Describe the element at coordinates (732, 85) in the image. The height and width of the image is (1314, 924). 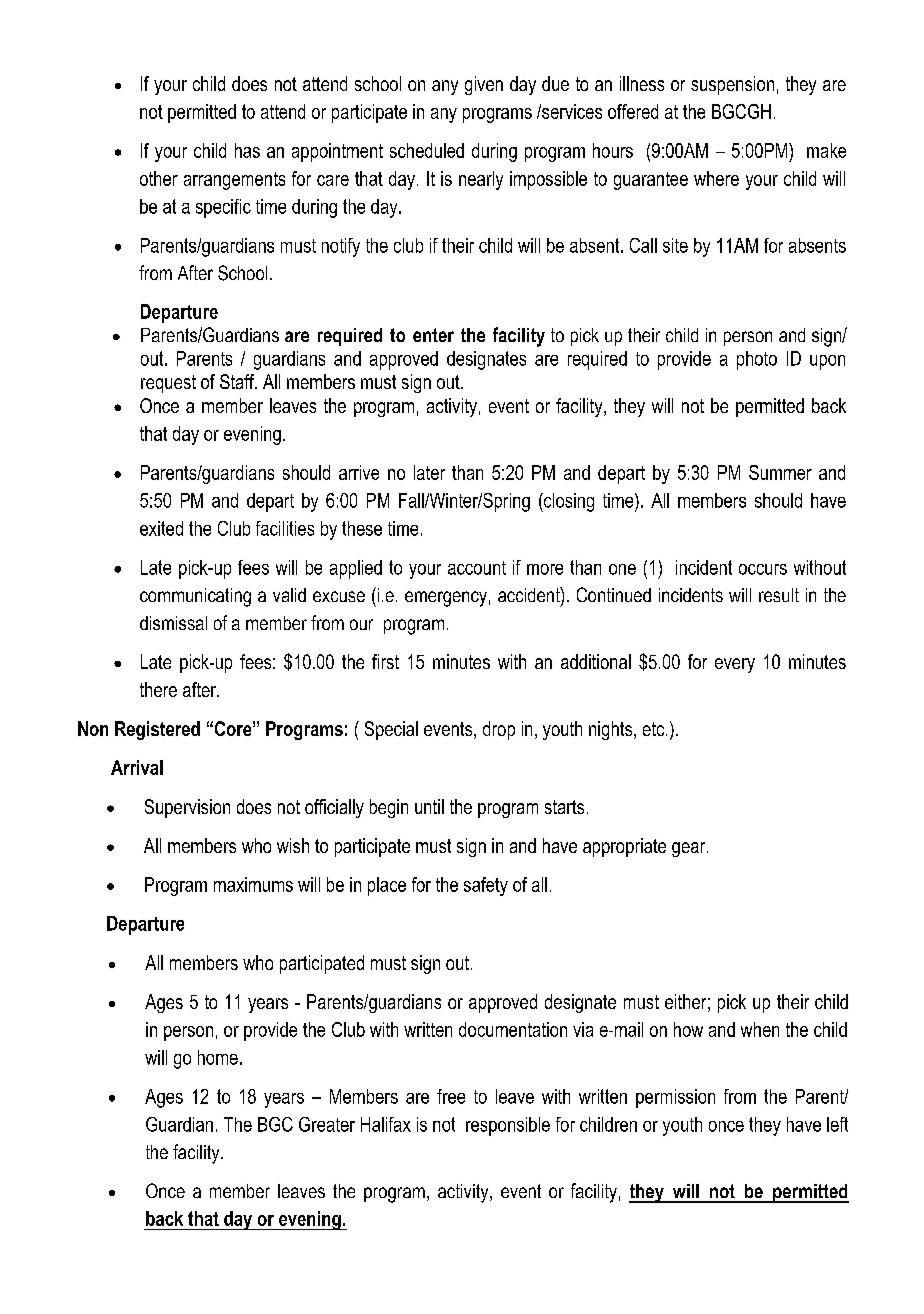
I see `suspension` at that location.
